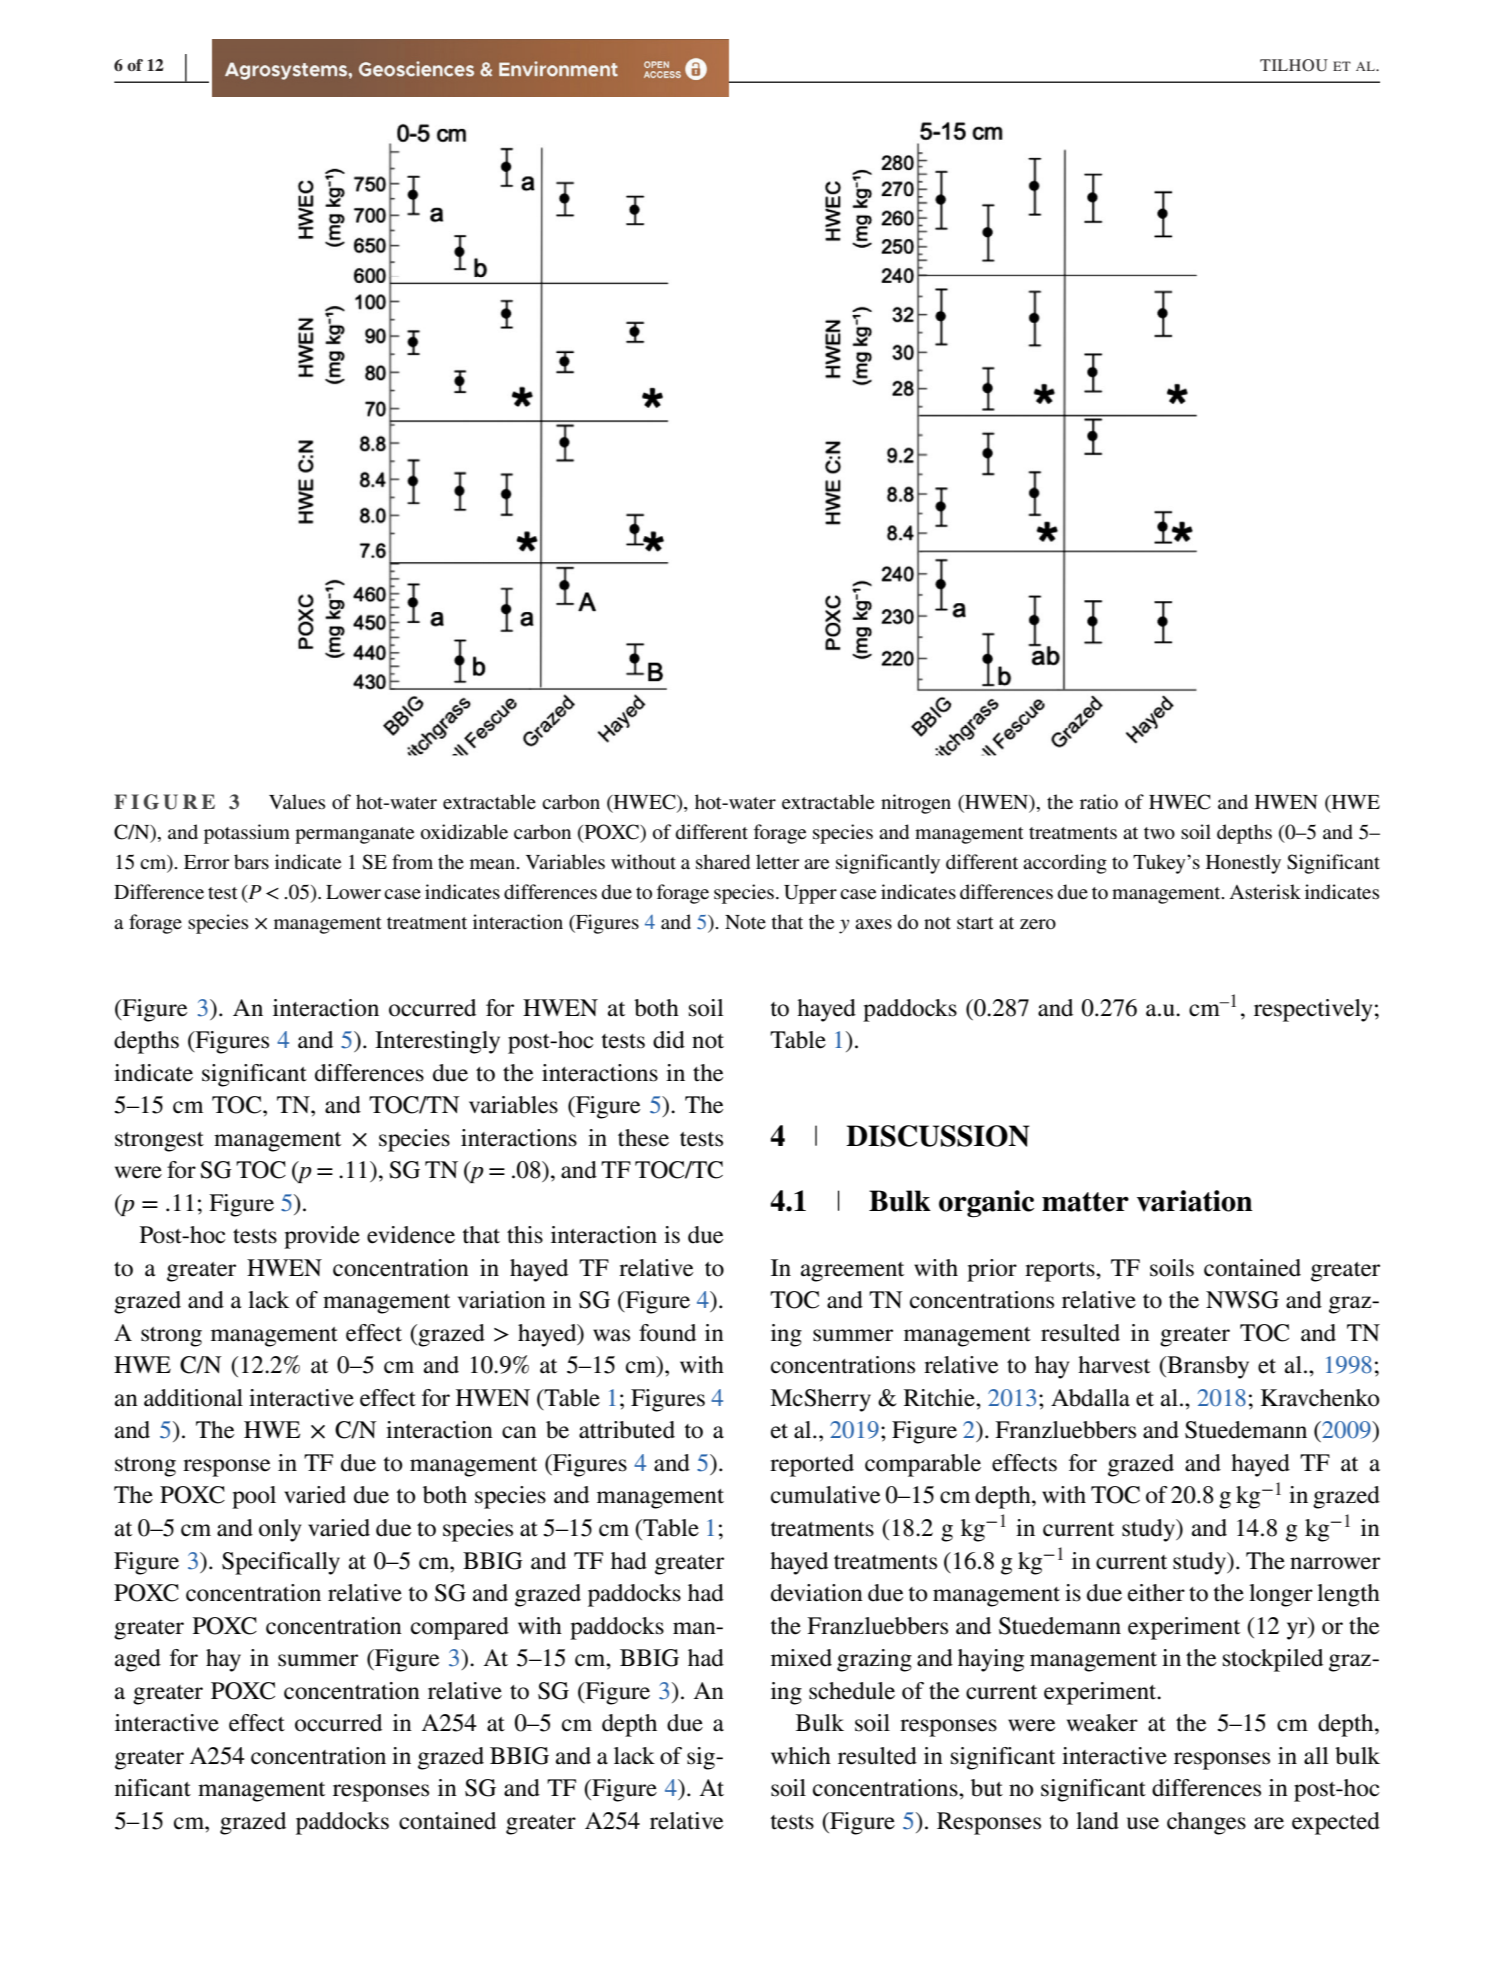 The height and width of the screenshot is (1965, 1495). What do you see at coordinates (322, 1237) in the screenshot?
I see `provide` at bounding box center [322, 1237].
